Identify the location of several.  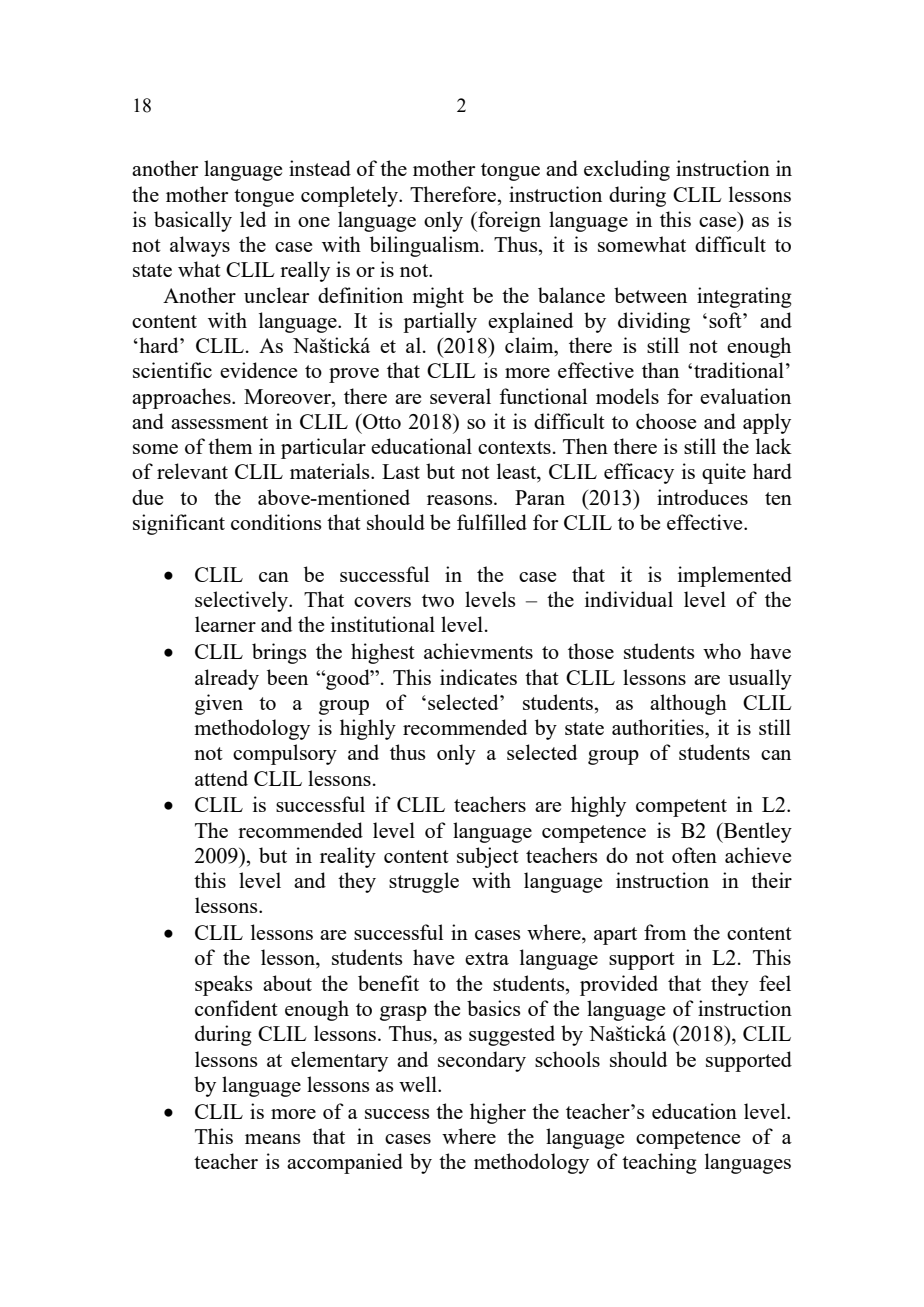
(460, 396).
